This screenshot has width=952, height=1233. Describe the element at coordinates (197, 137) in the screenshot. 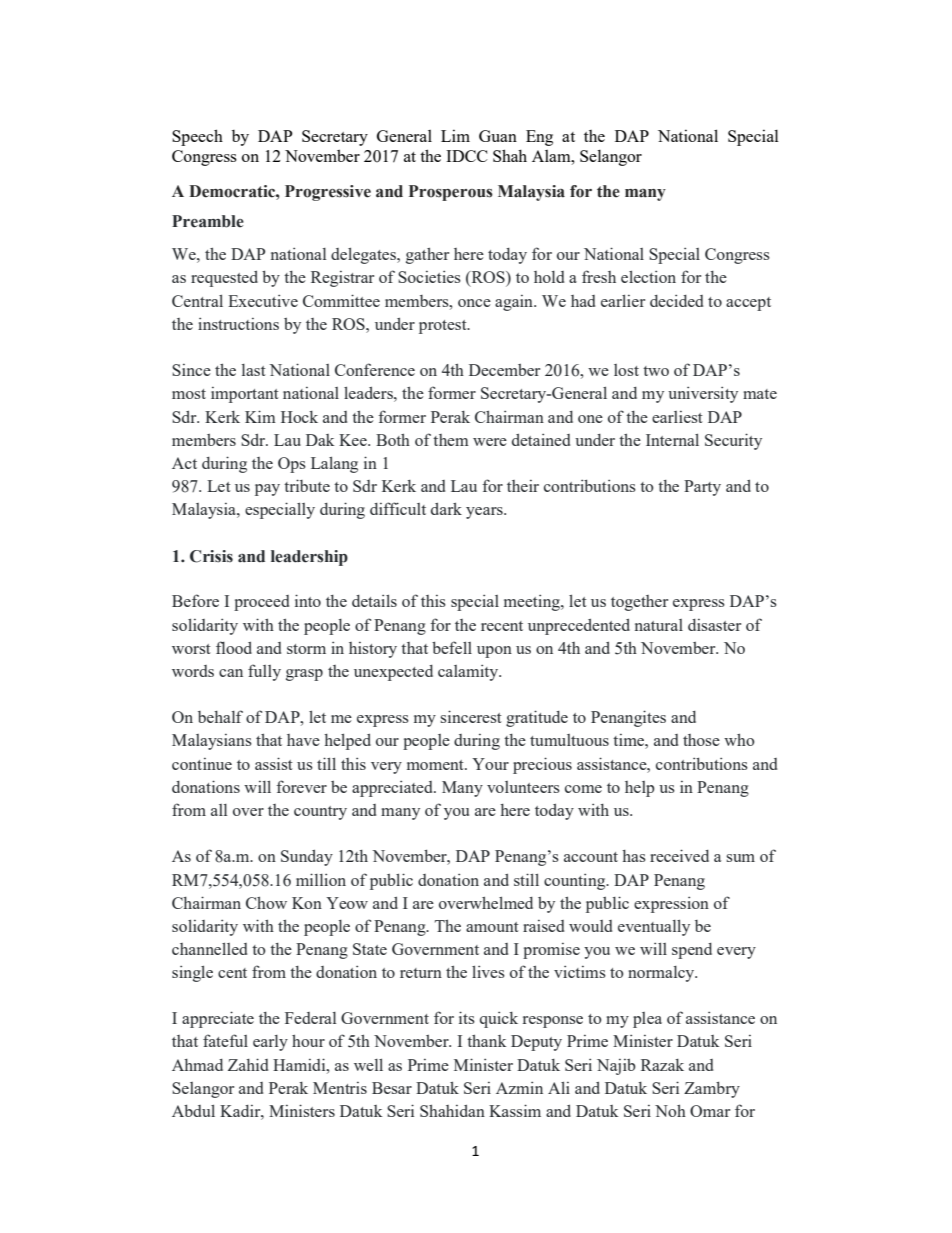

I see `Speech` at that location.
